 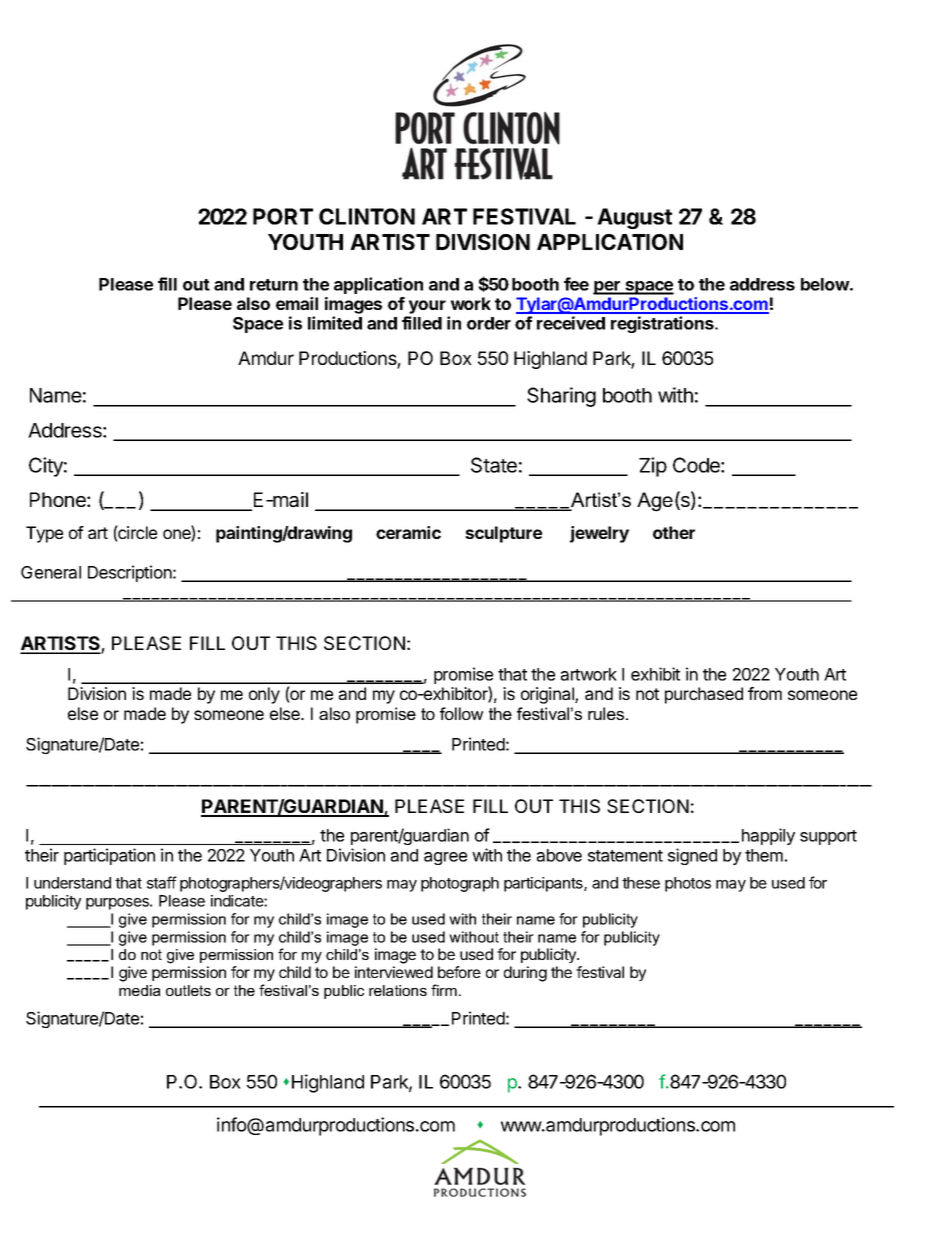 I want to click on Type, so click(x=44, y=534).
